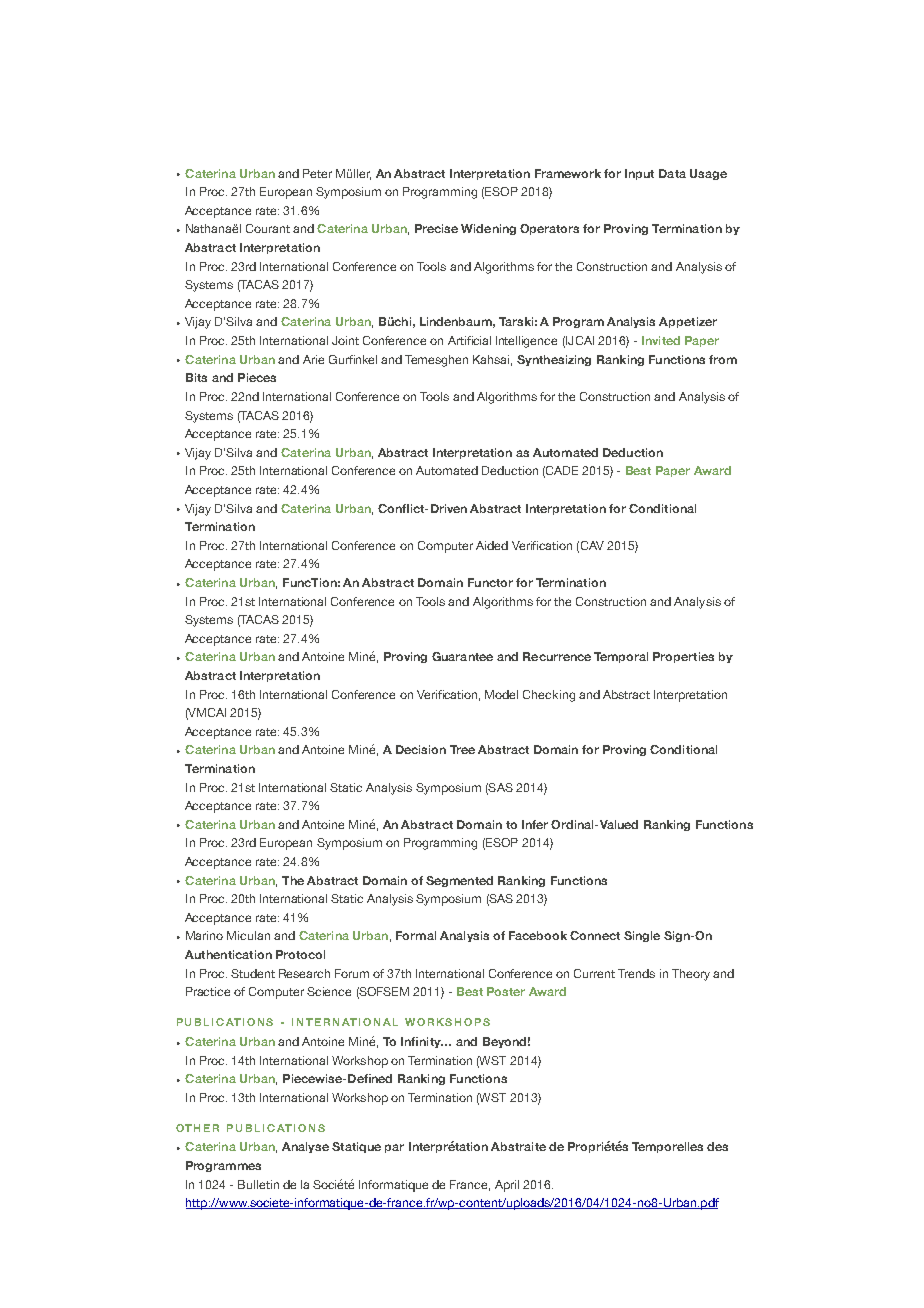  I want to click on des, so click(717, 1146).
